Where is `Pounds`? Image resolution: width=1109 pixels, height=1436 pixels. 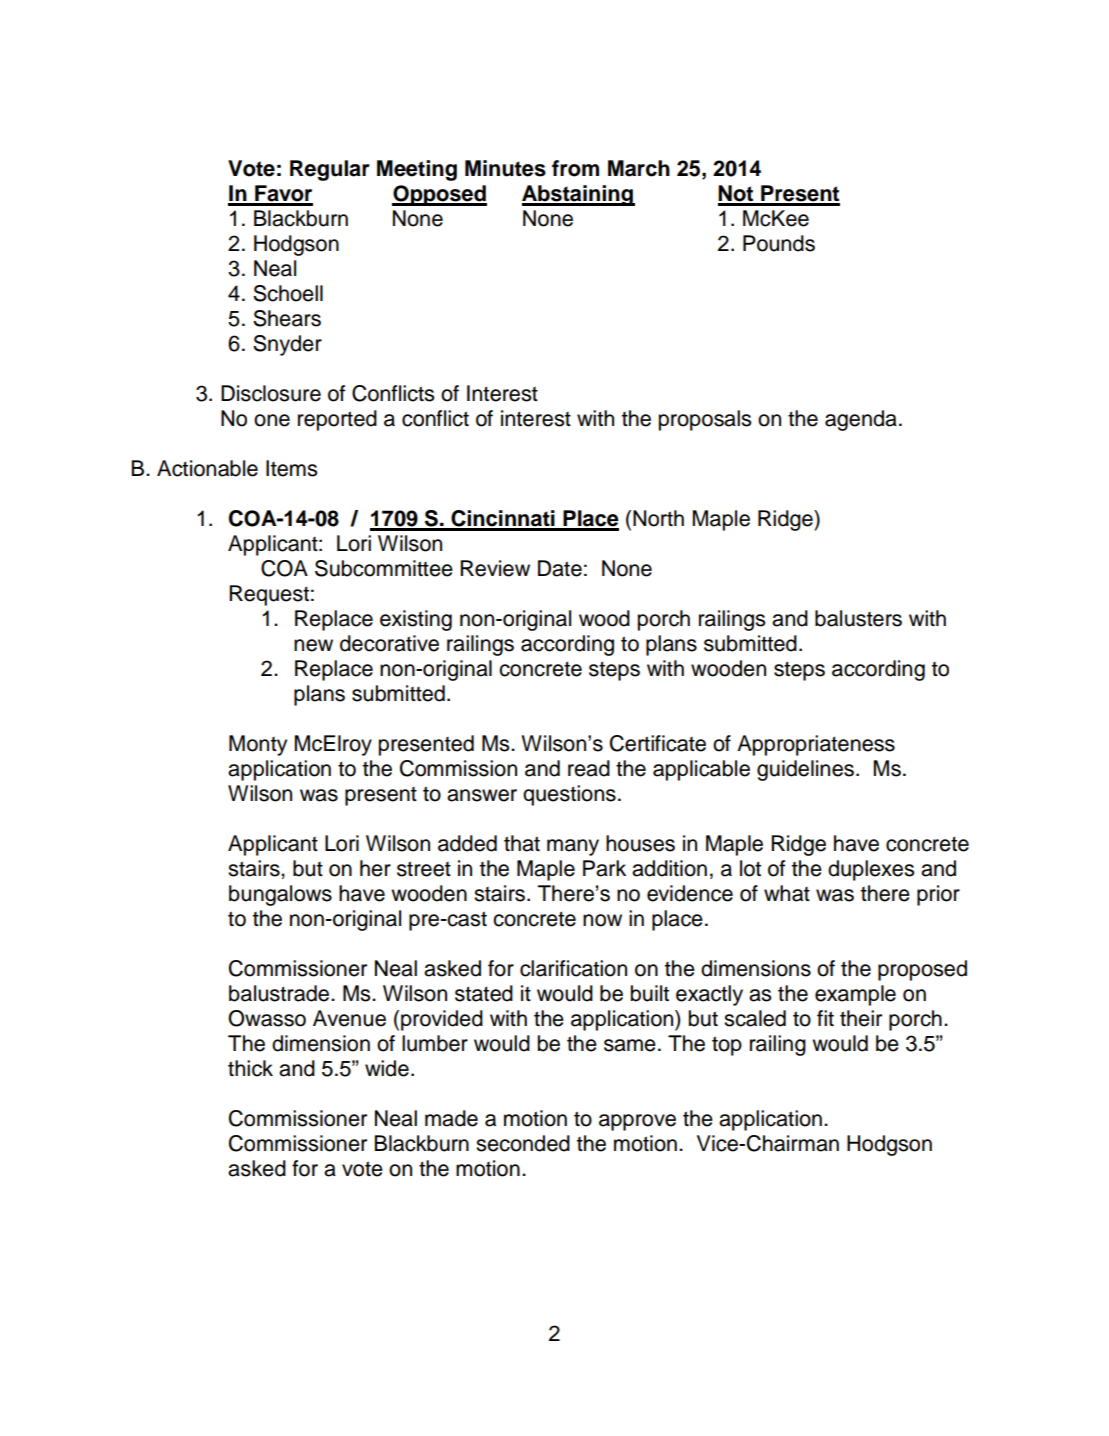 Pounds is located at coordinates (779, 243).
